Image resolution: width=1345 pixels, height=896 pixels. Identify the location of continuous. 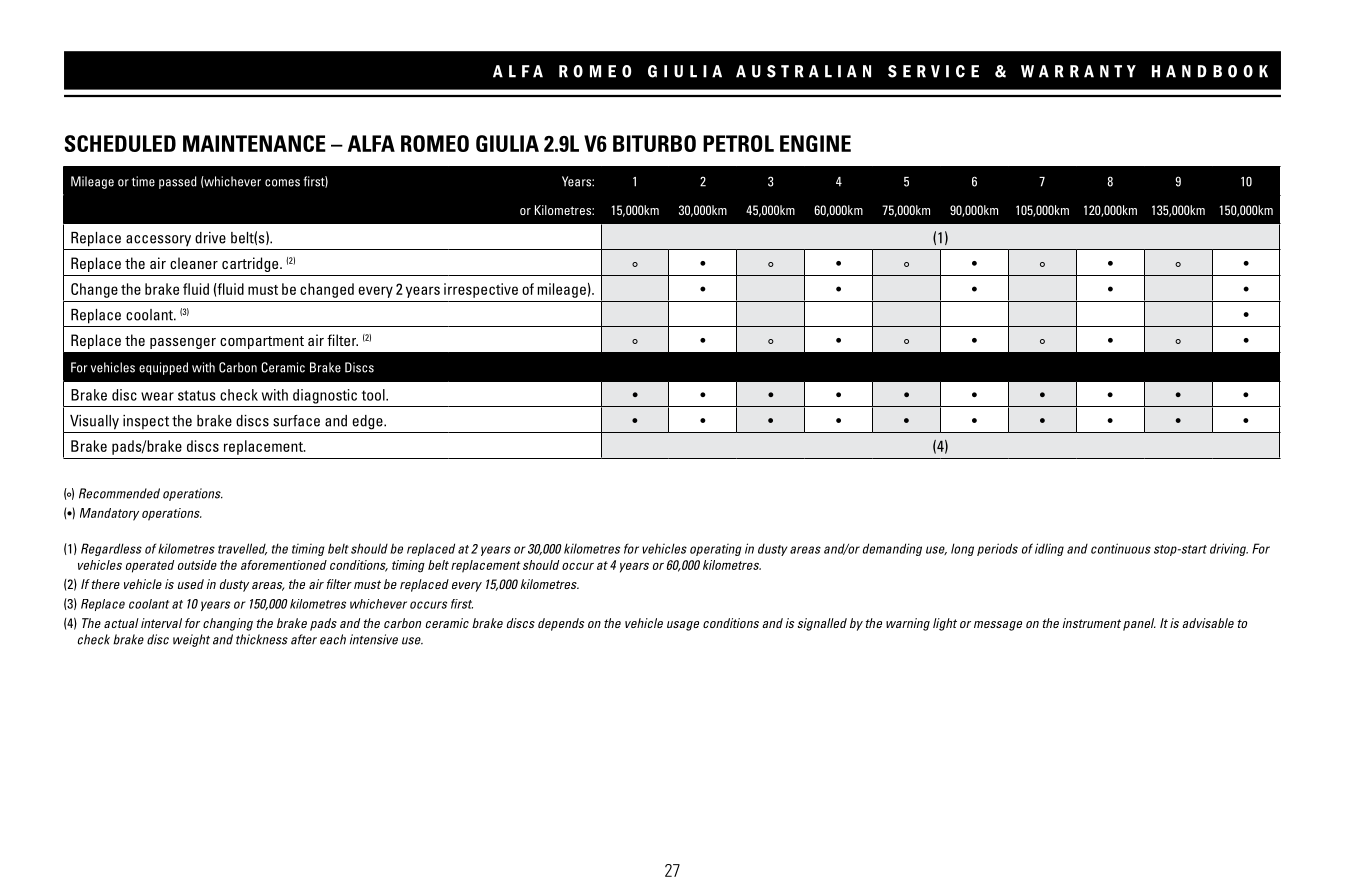
(1121, 548).
